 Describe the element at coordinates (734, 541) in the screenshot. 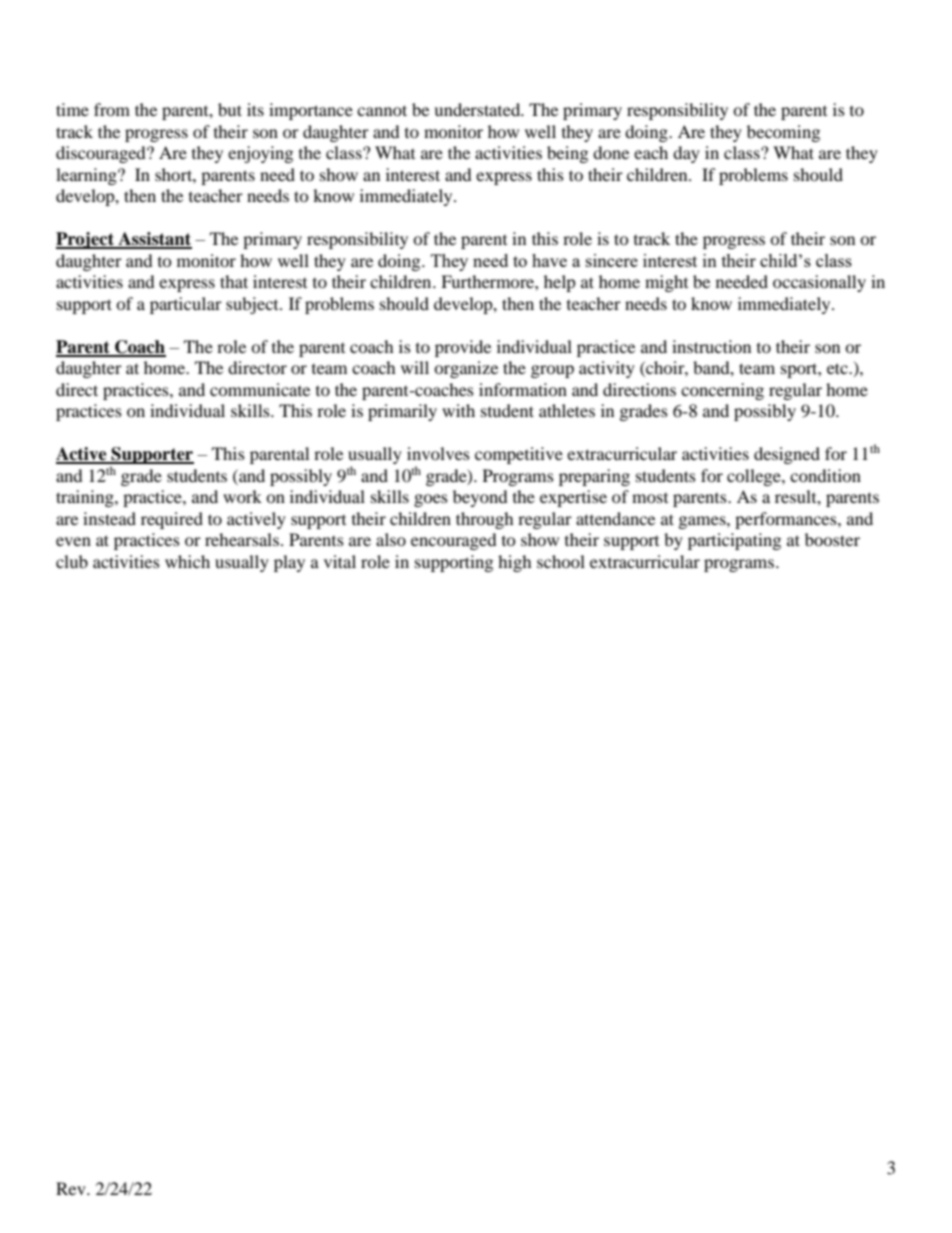

I see `participating` at that location.
